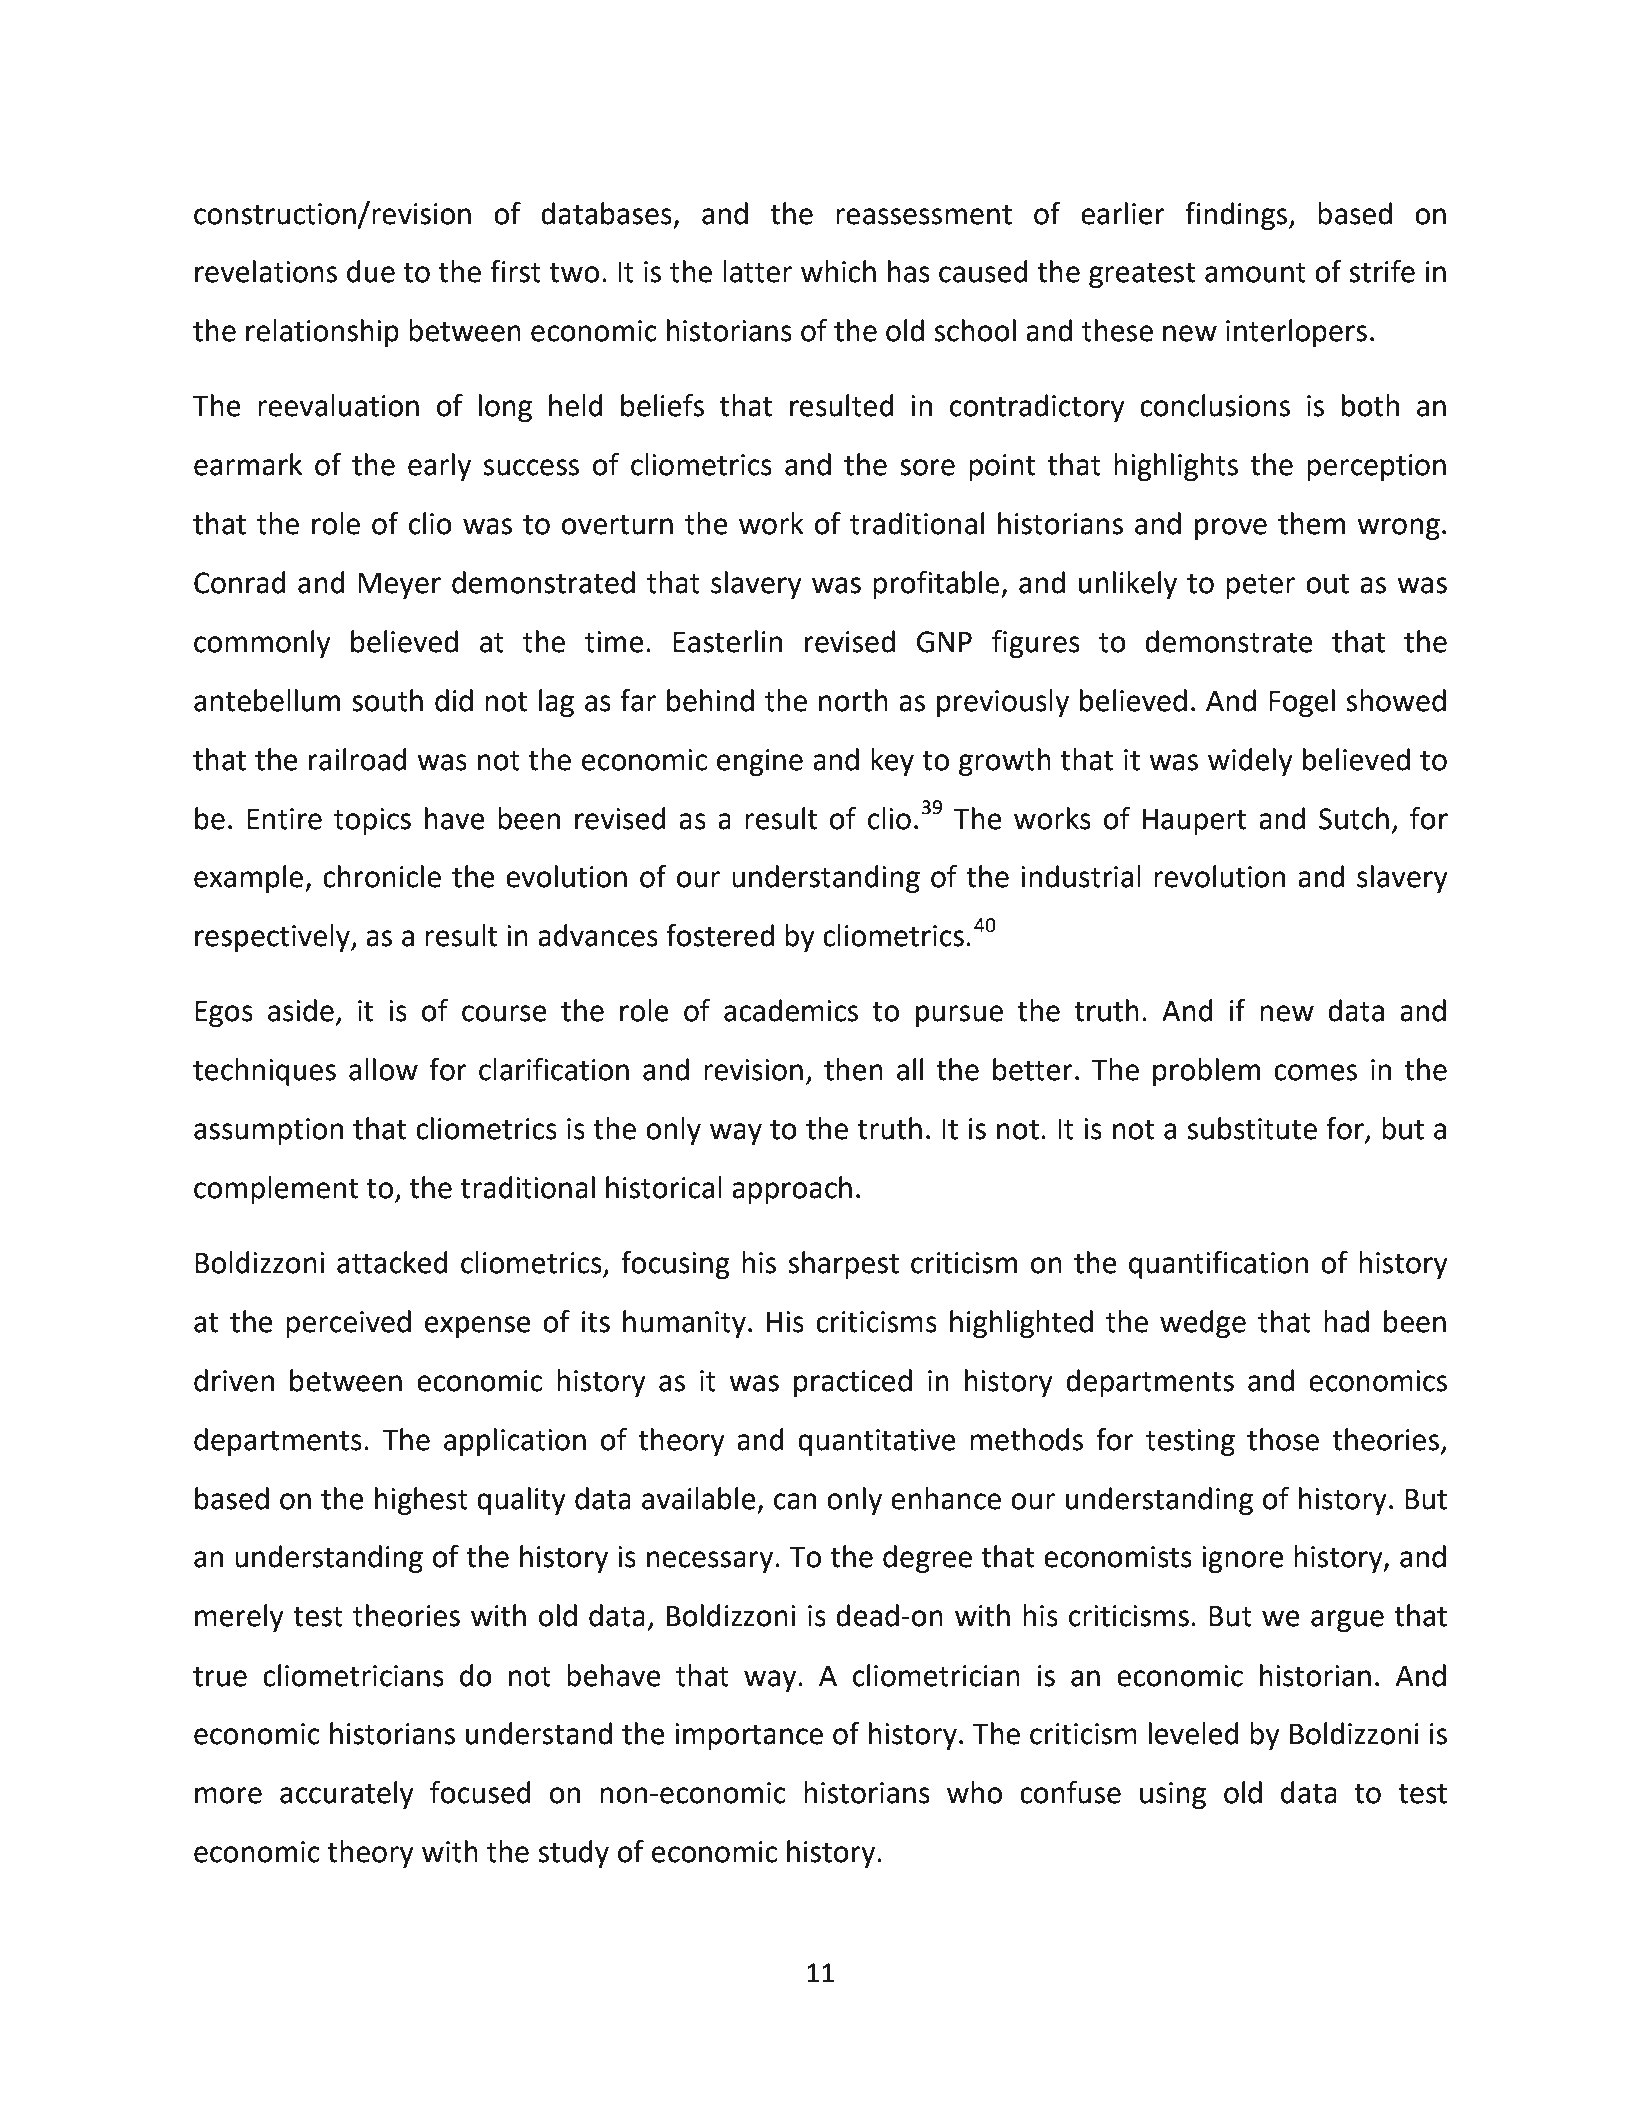 The height and width of the screenshot is (2123, 1641). Describe the element at coordinates (383, 1069) in the screenshot. I see `allow` at that location.
